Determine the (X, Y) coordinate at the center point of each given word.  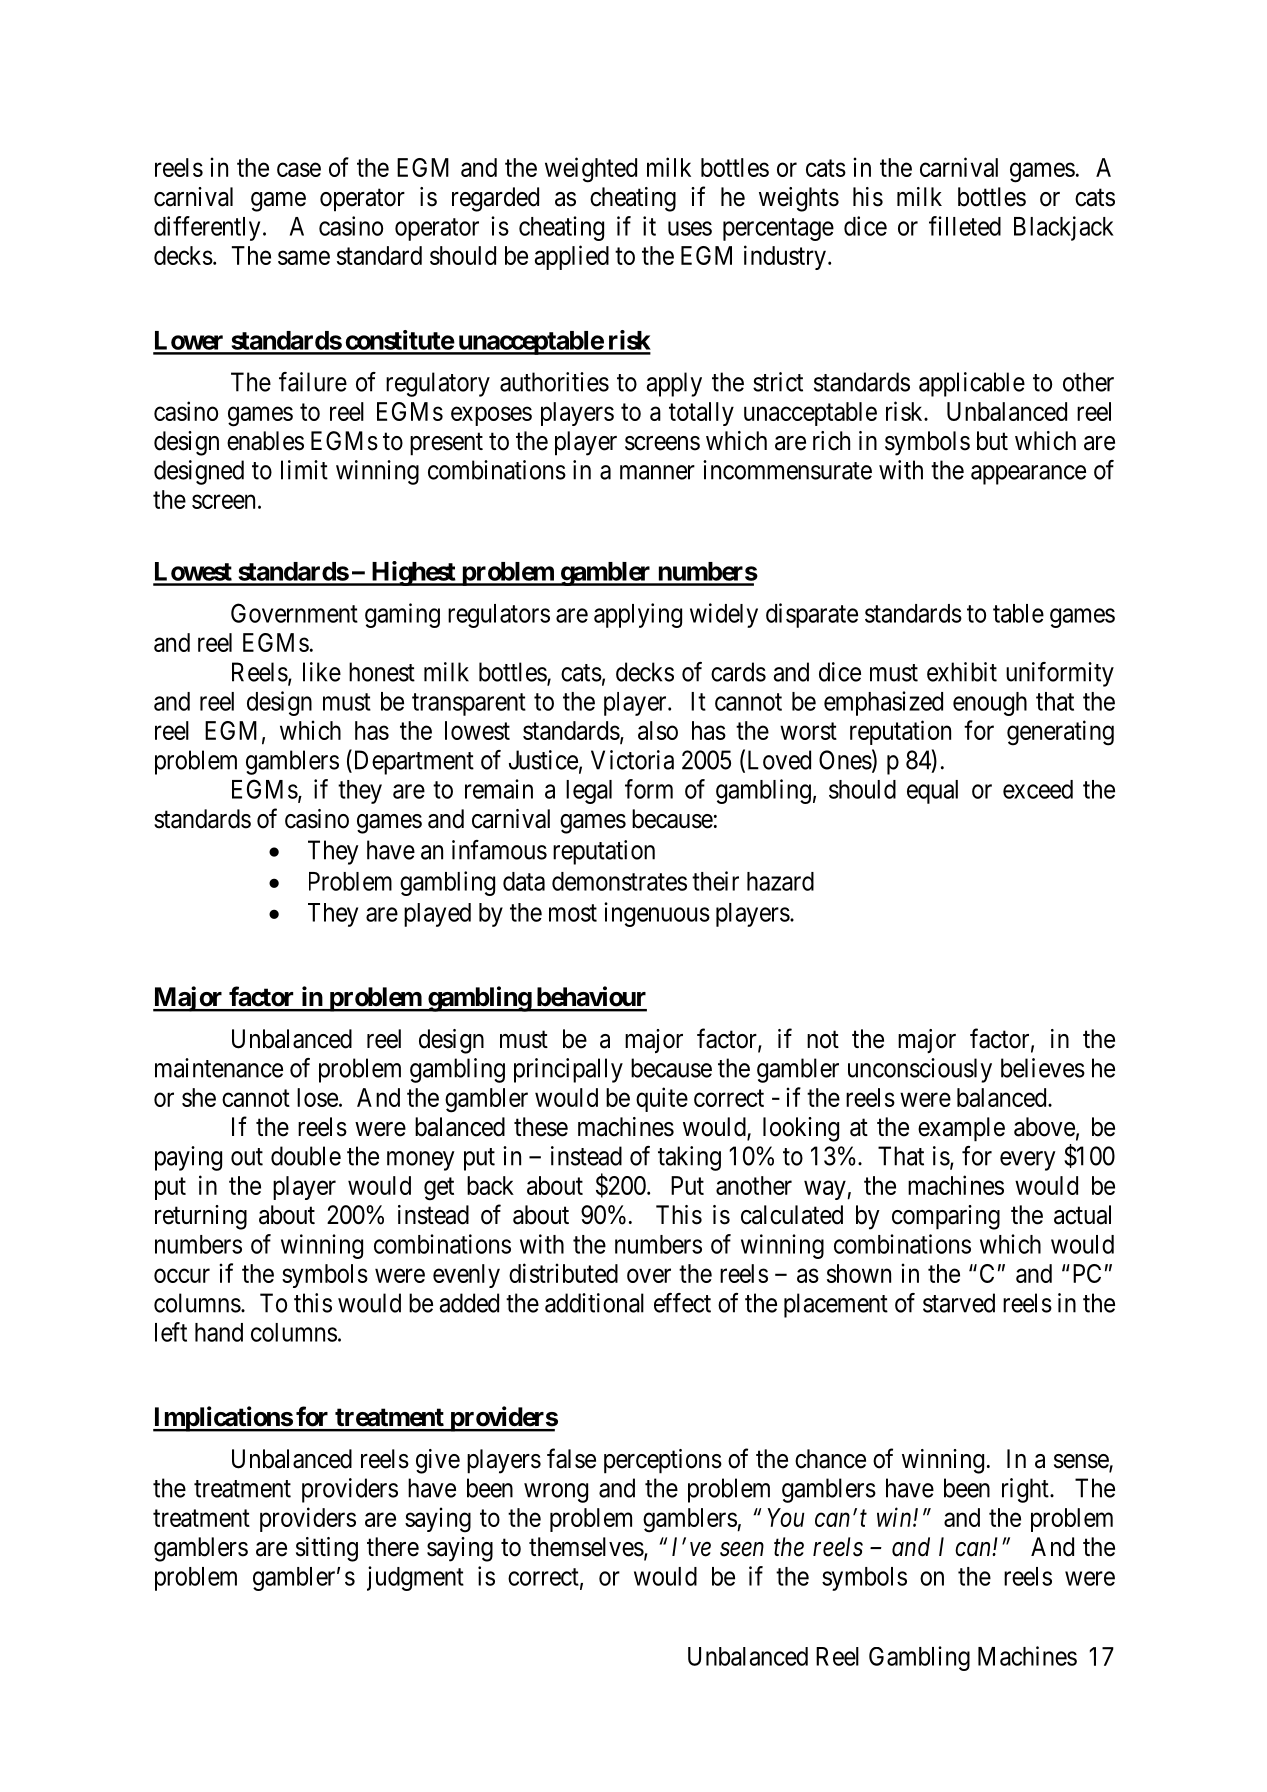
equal (932, 792)
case (299, 170)
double (306, 1156)
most (573, 913)
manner (657, 472)
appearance (1028, 475)
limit (304, 470)
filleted (965, 226)
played (437, 915)
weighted (591, 170)
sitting (327, 1549)
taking (689, 1158)
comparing (946, 1217)
